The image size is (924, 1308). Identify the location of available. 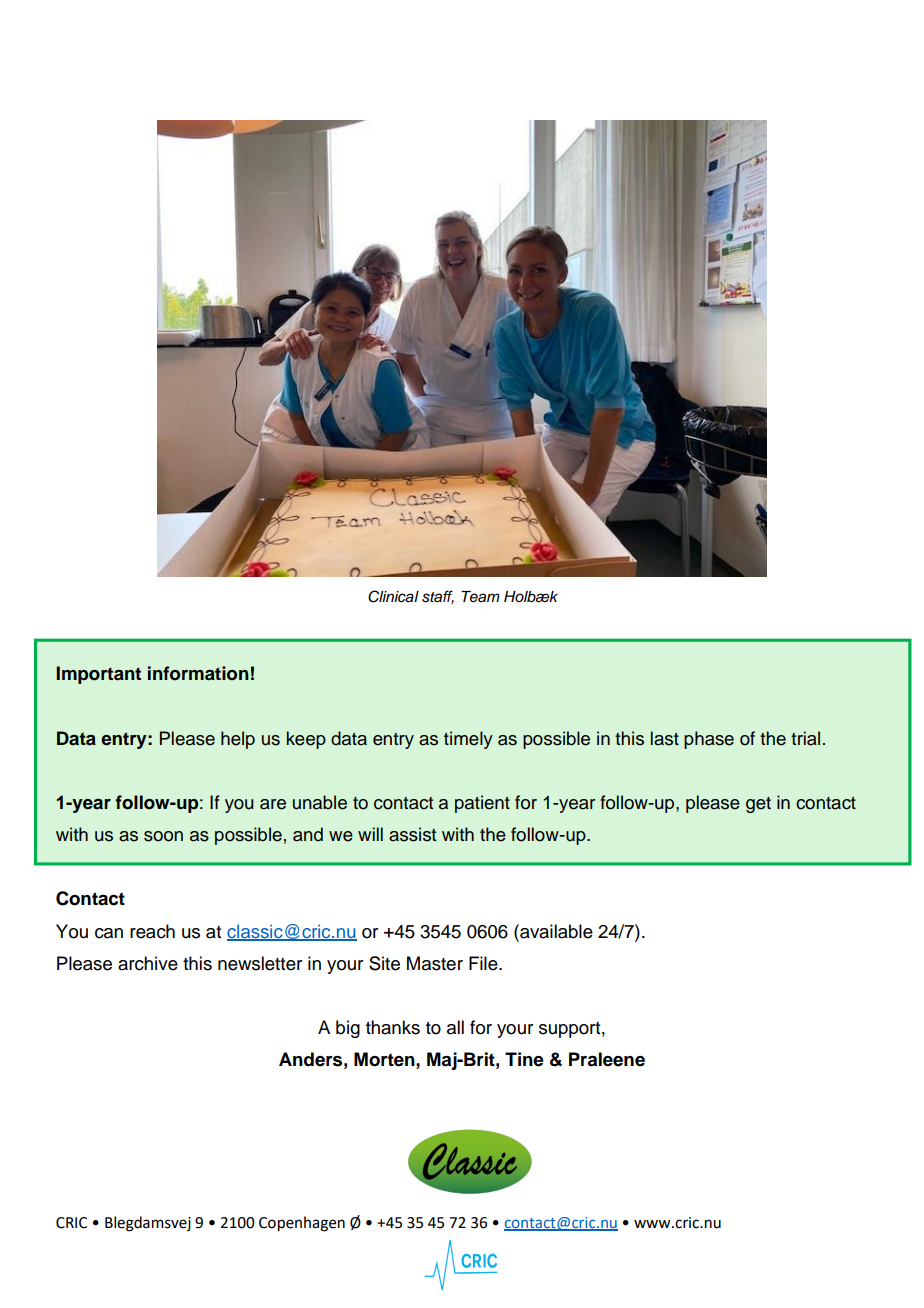
(555, 931).
